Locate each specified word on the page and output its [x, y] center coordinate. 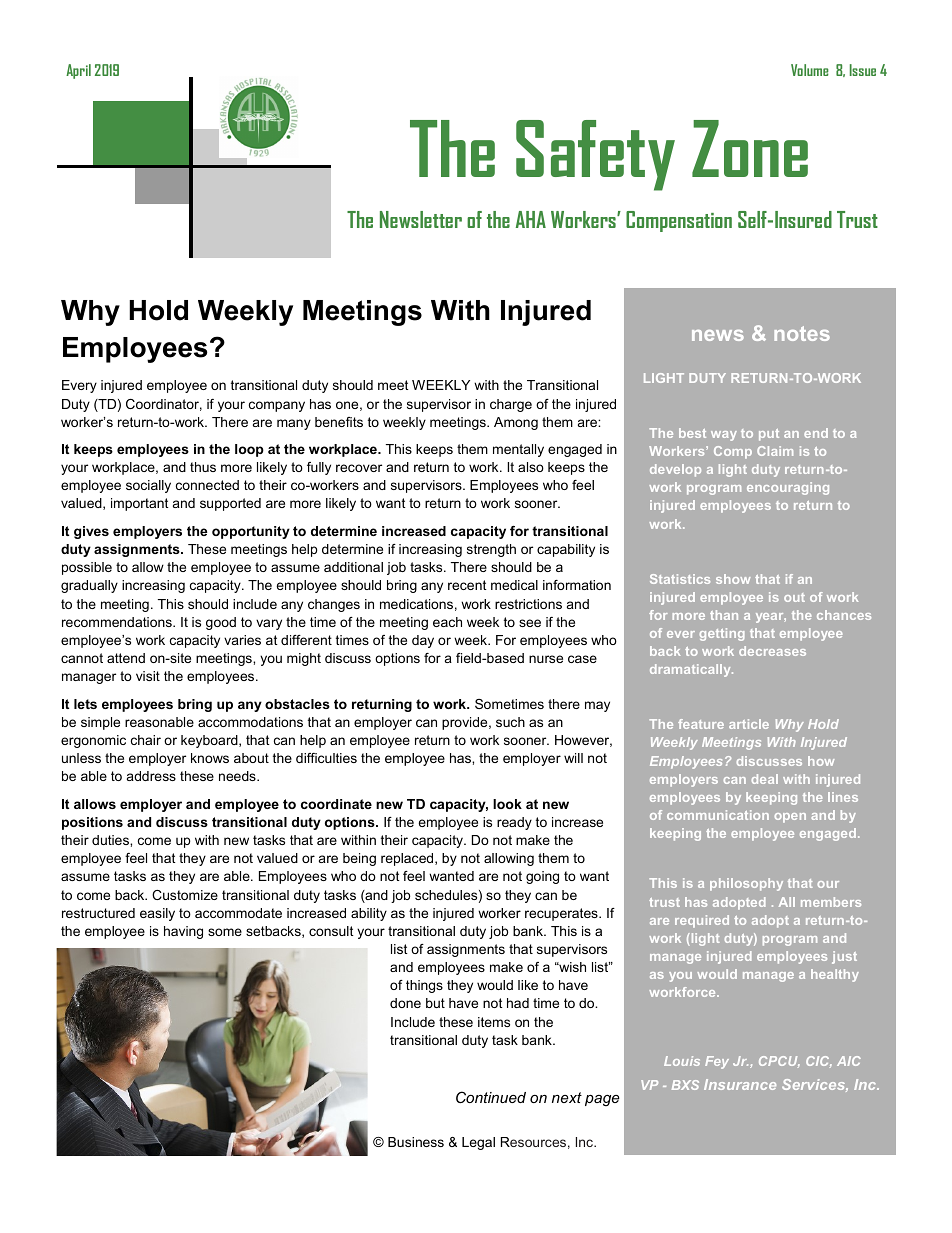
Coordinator [164, 405]
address [151, 776]
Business [416, 1142]
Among [516, 423]
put [769, 435]
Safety [595, 155]
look [507, 804]
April [78, 71]
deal [765, 779]
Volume [810, 70]
